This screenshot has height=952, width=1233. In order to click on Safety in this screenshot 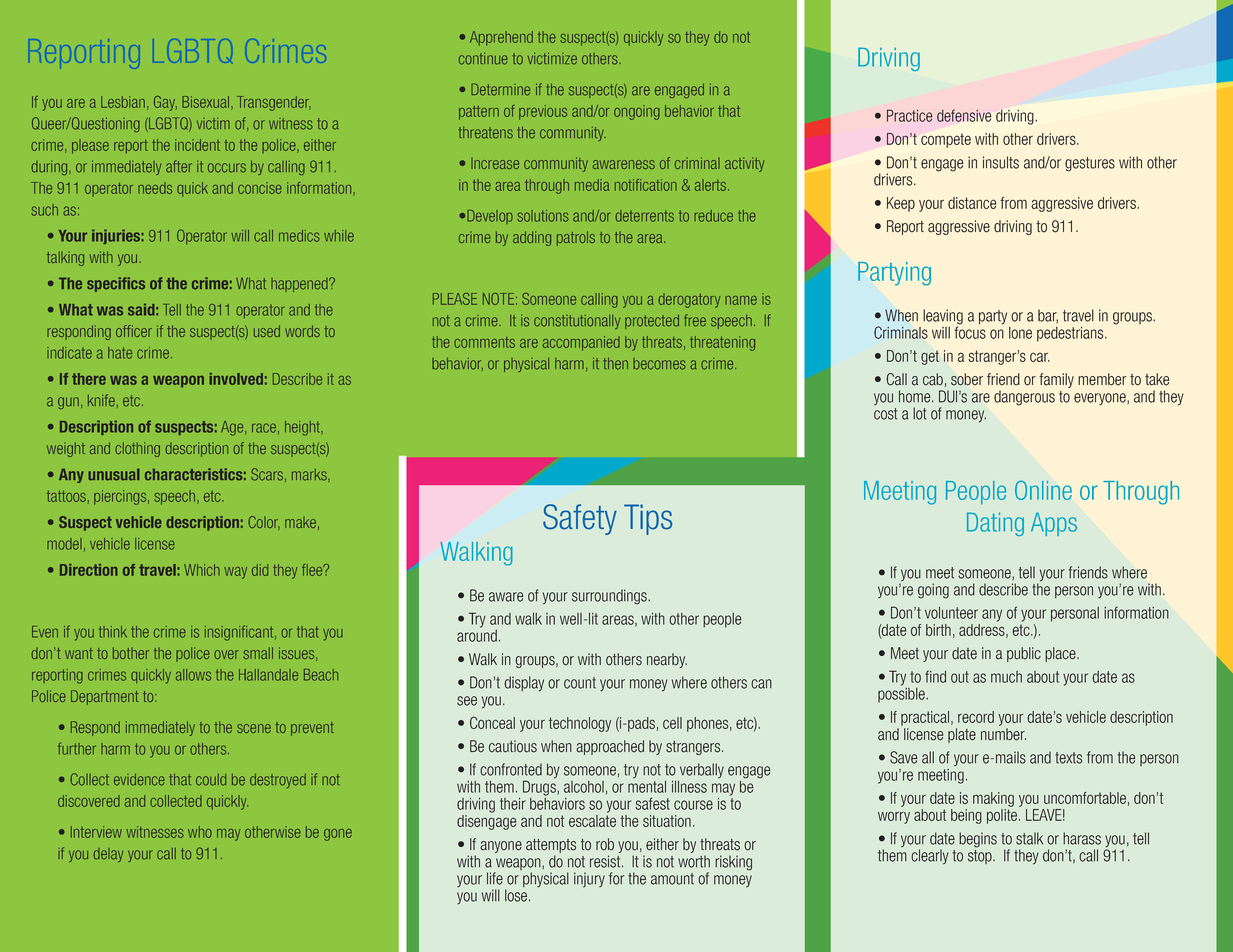, I will do `click(580, 519)`.
